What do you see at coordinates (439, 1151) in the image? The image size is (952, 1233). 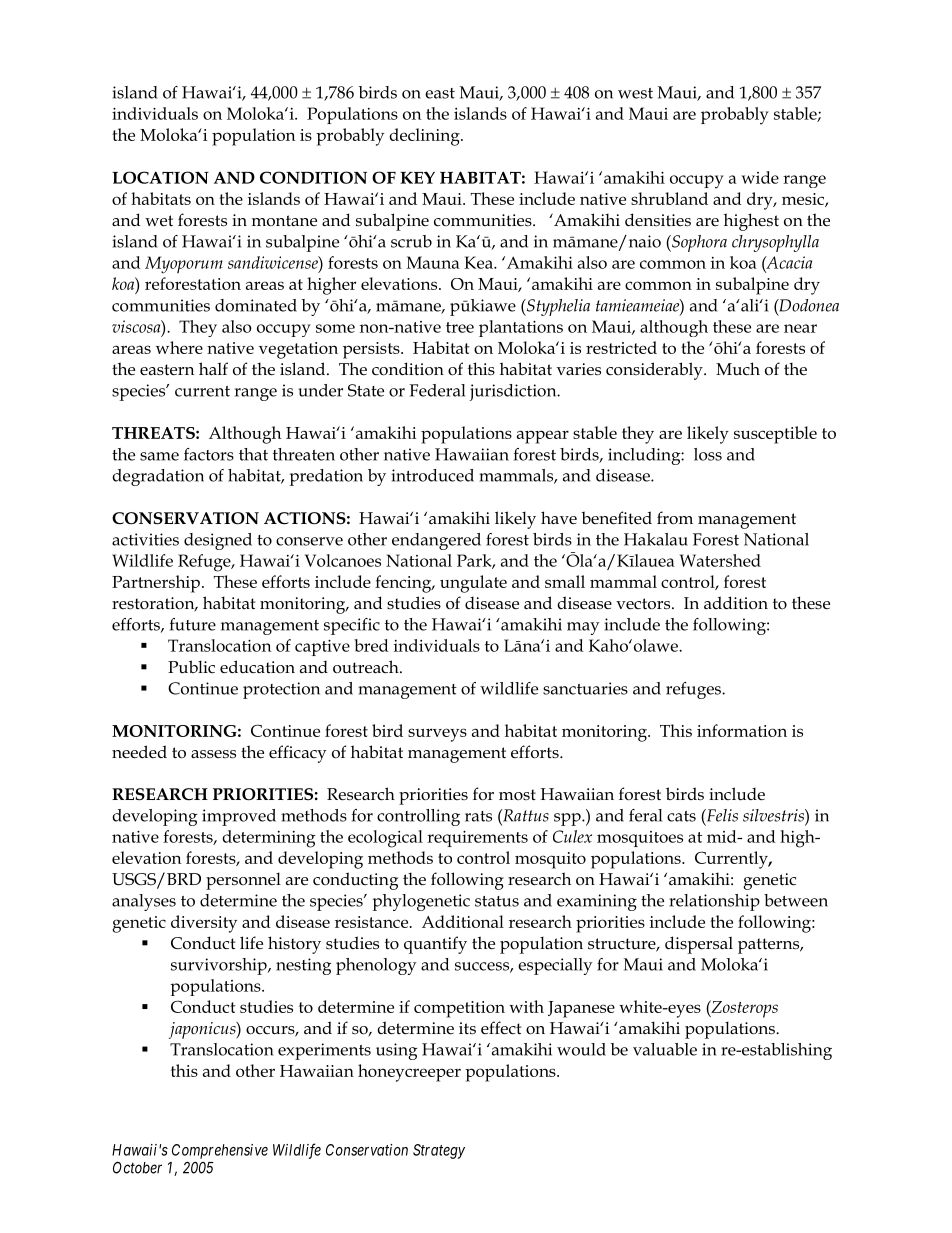 I see `Strategy` at bounding box center [439, 1151].
